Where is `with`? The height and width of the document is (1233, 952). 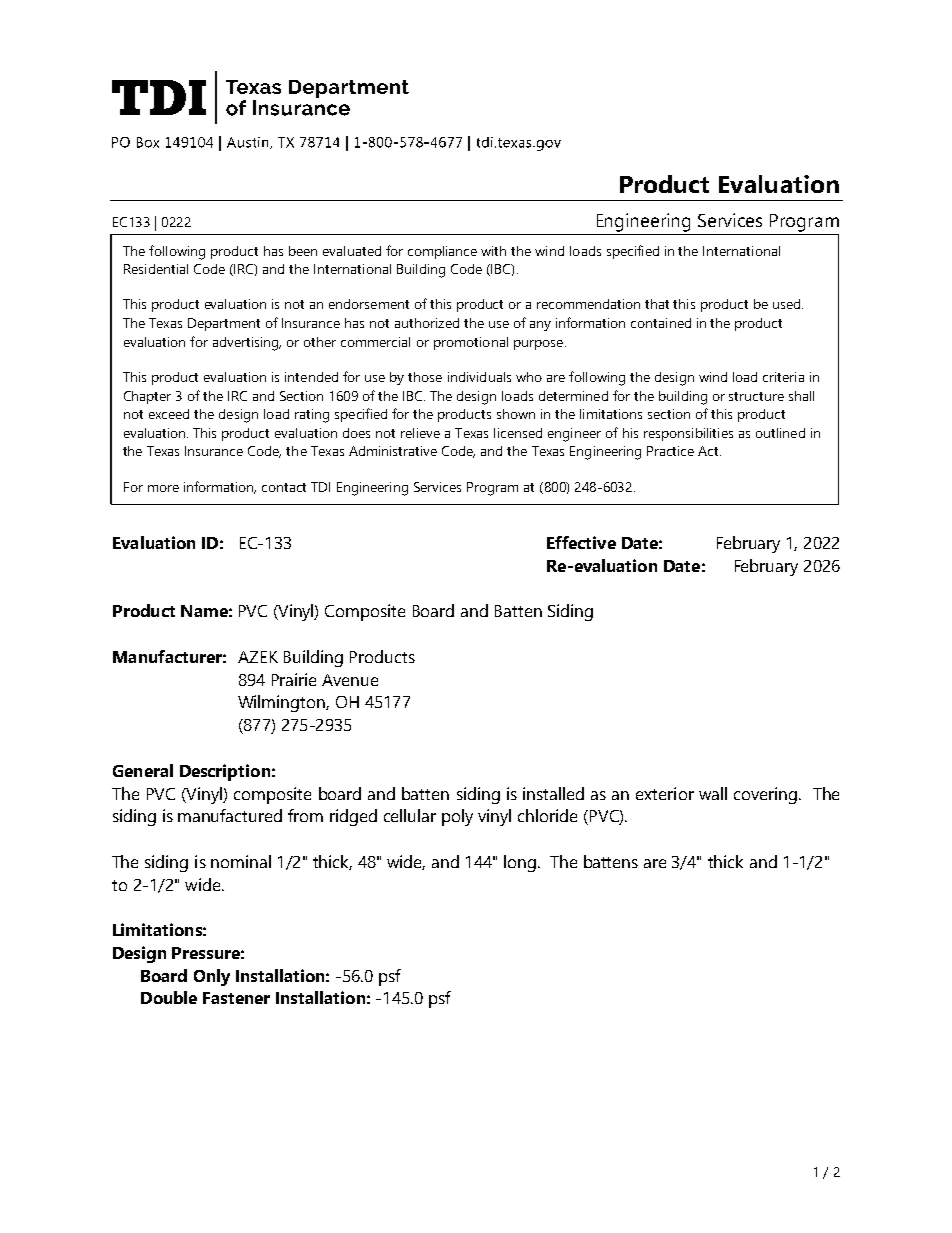
with is located at coordinates (493, 251).
